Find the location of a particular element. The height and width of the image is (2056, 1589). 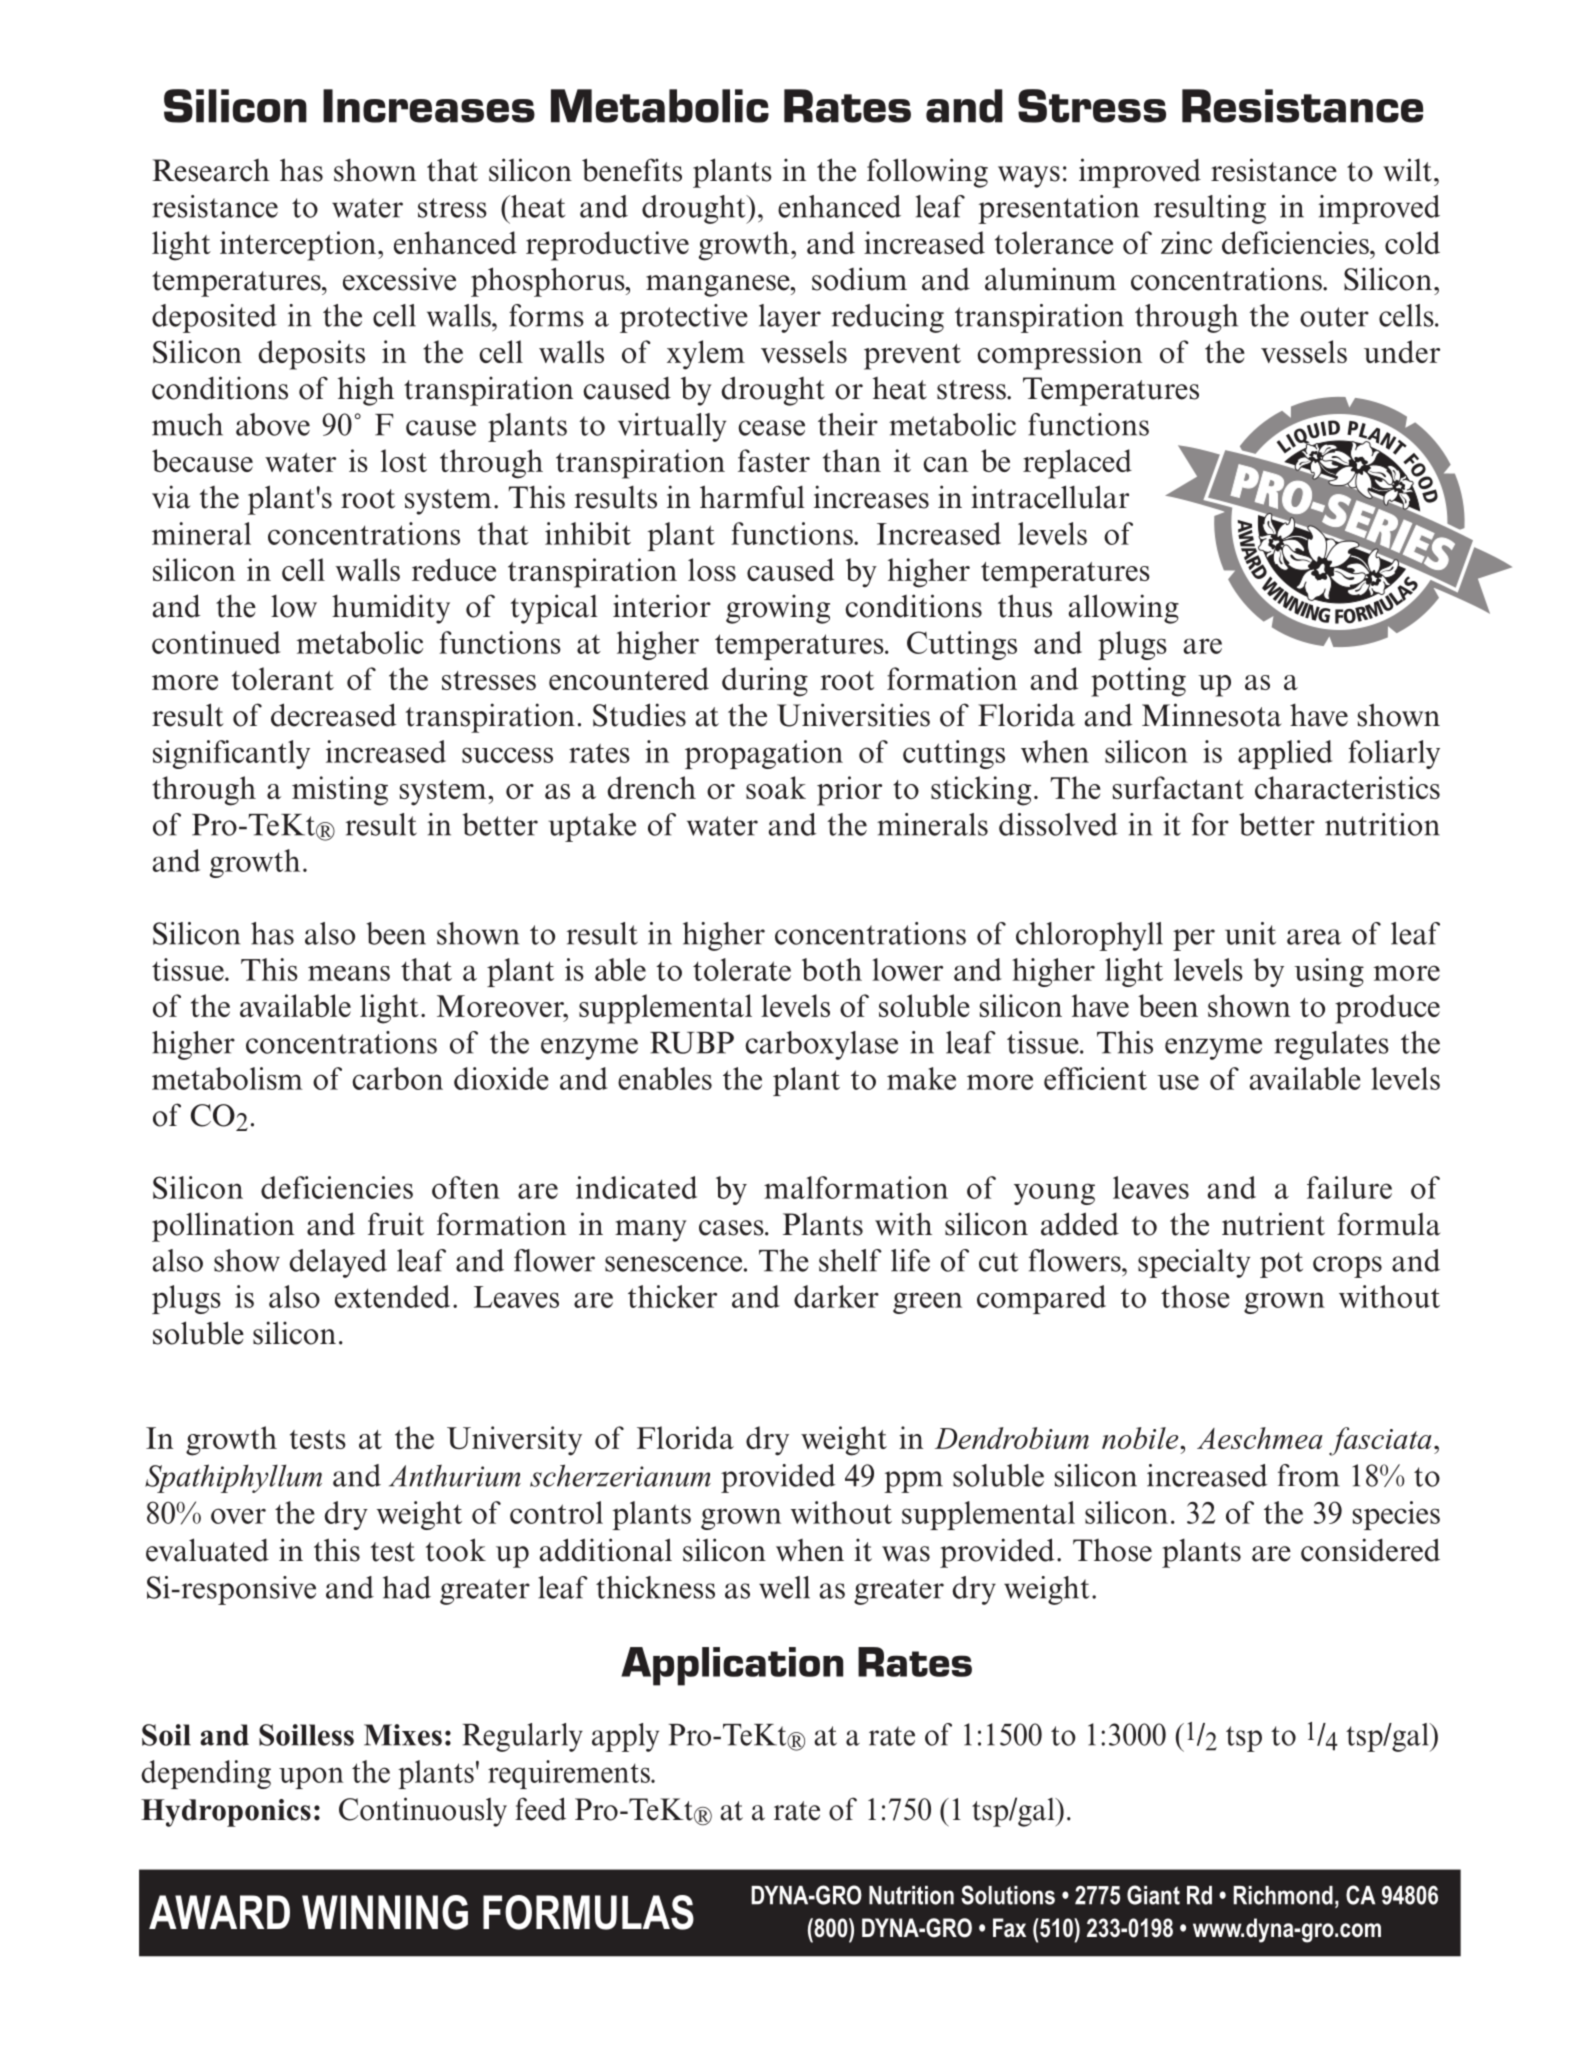

Hydroponics is located at coordinates (226, 1813).
